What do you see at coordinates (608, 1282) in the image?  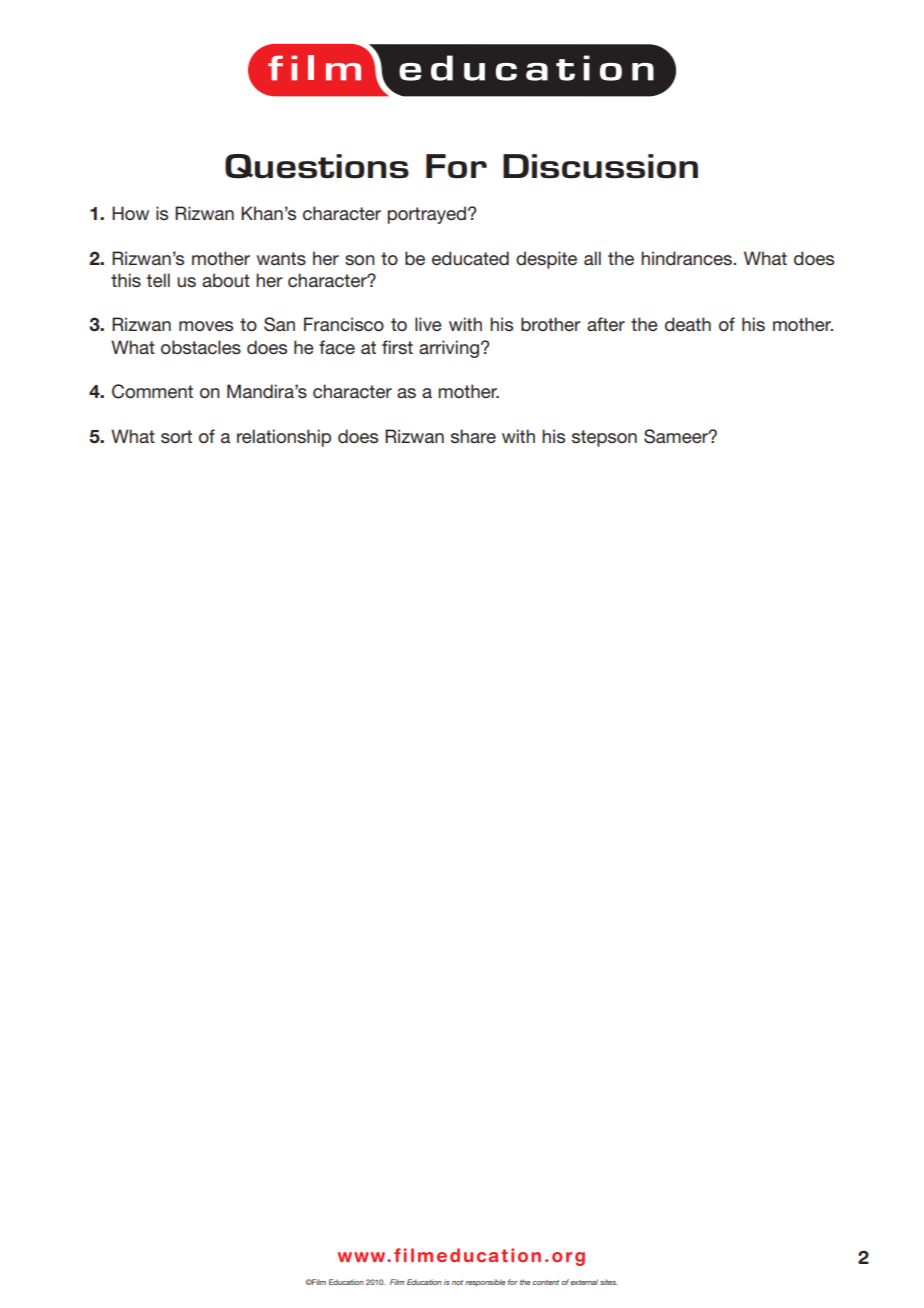 I see `sites` at bounding box center [608, 1282].
